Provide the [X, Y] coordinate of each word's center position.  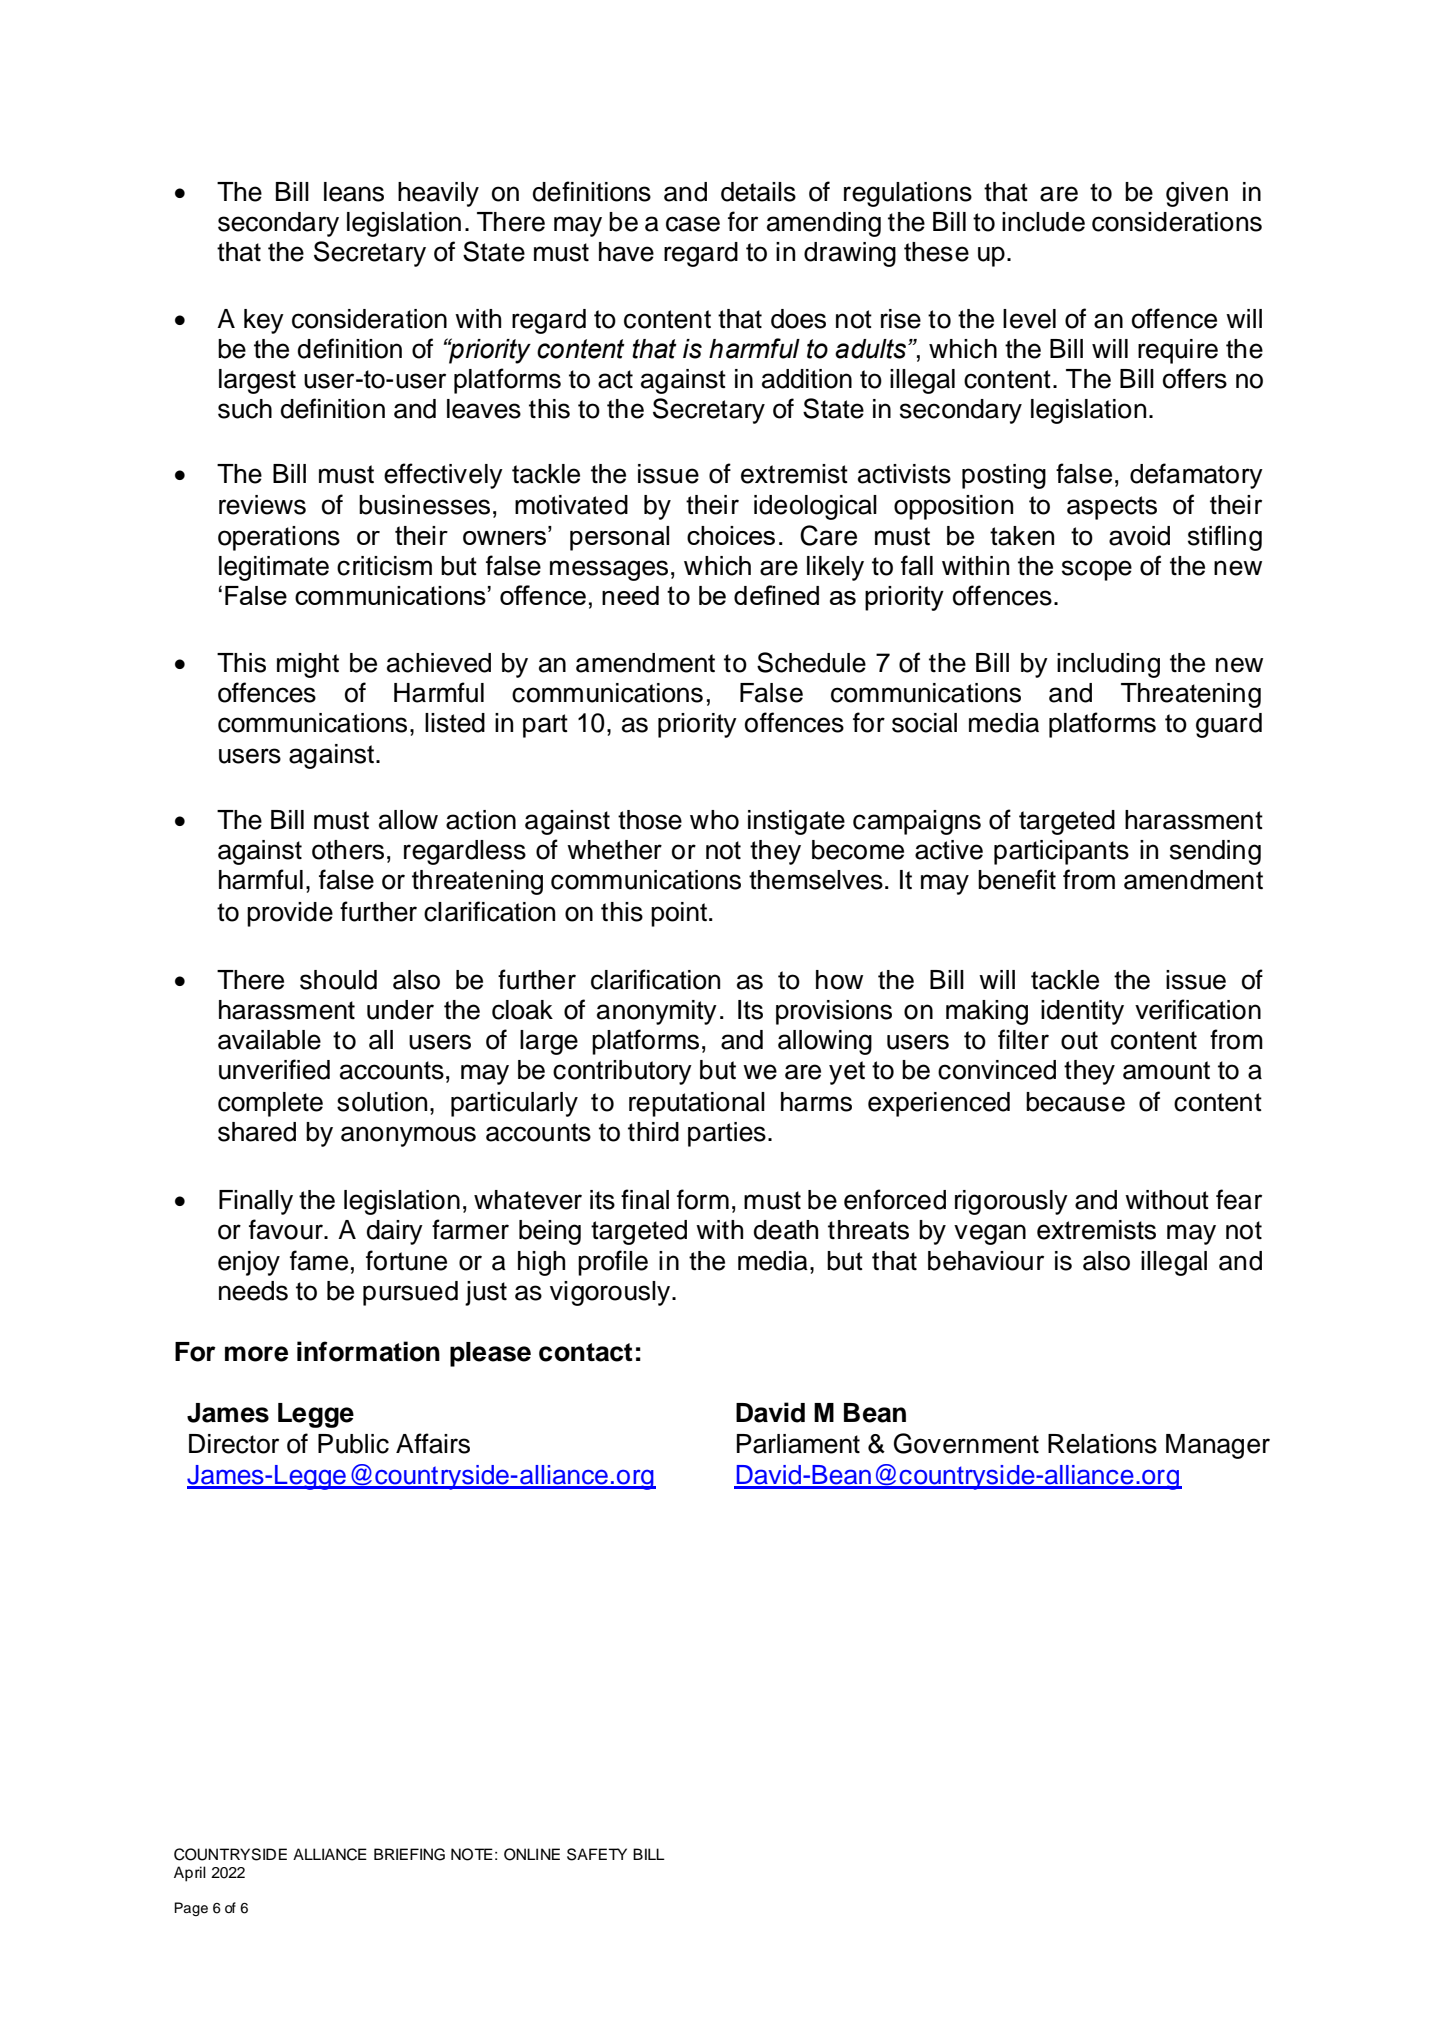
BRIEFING [409, 1854]
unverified [274, 1069]
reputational [697, 1104]
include [1043, 222]
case [693, 224]
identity [1082, 1012]
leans [354, 192]
